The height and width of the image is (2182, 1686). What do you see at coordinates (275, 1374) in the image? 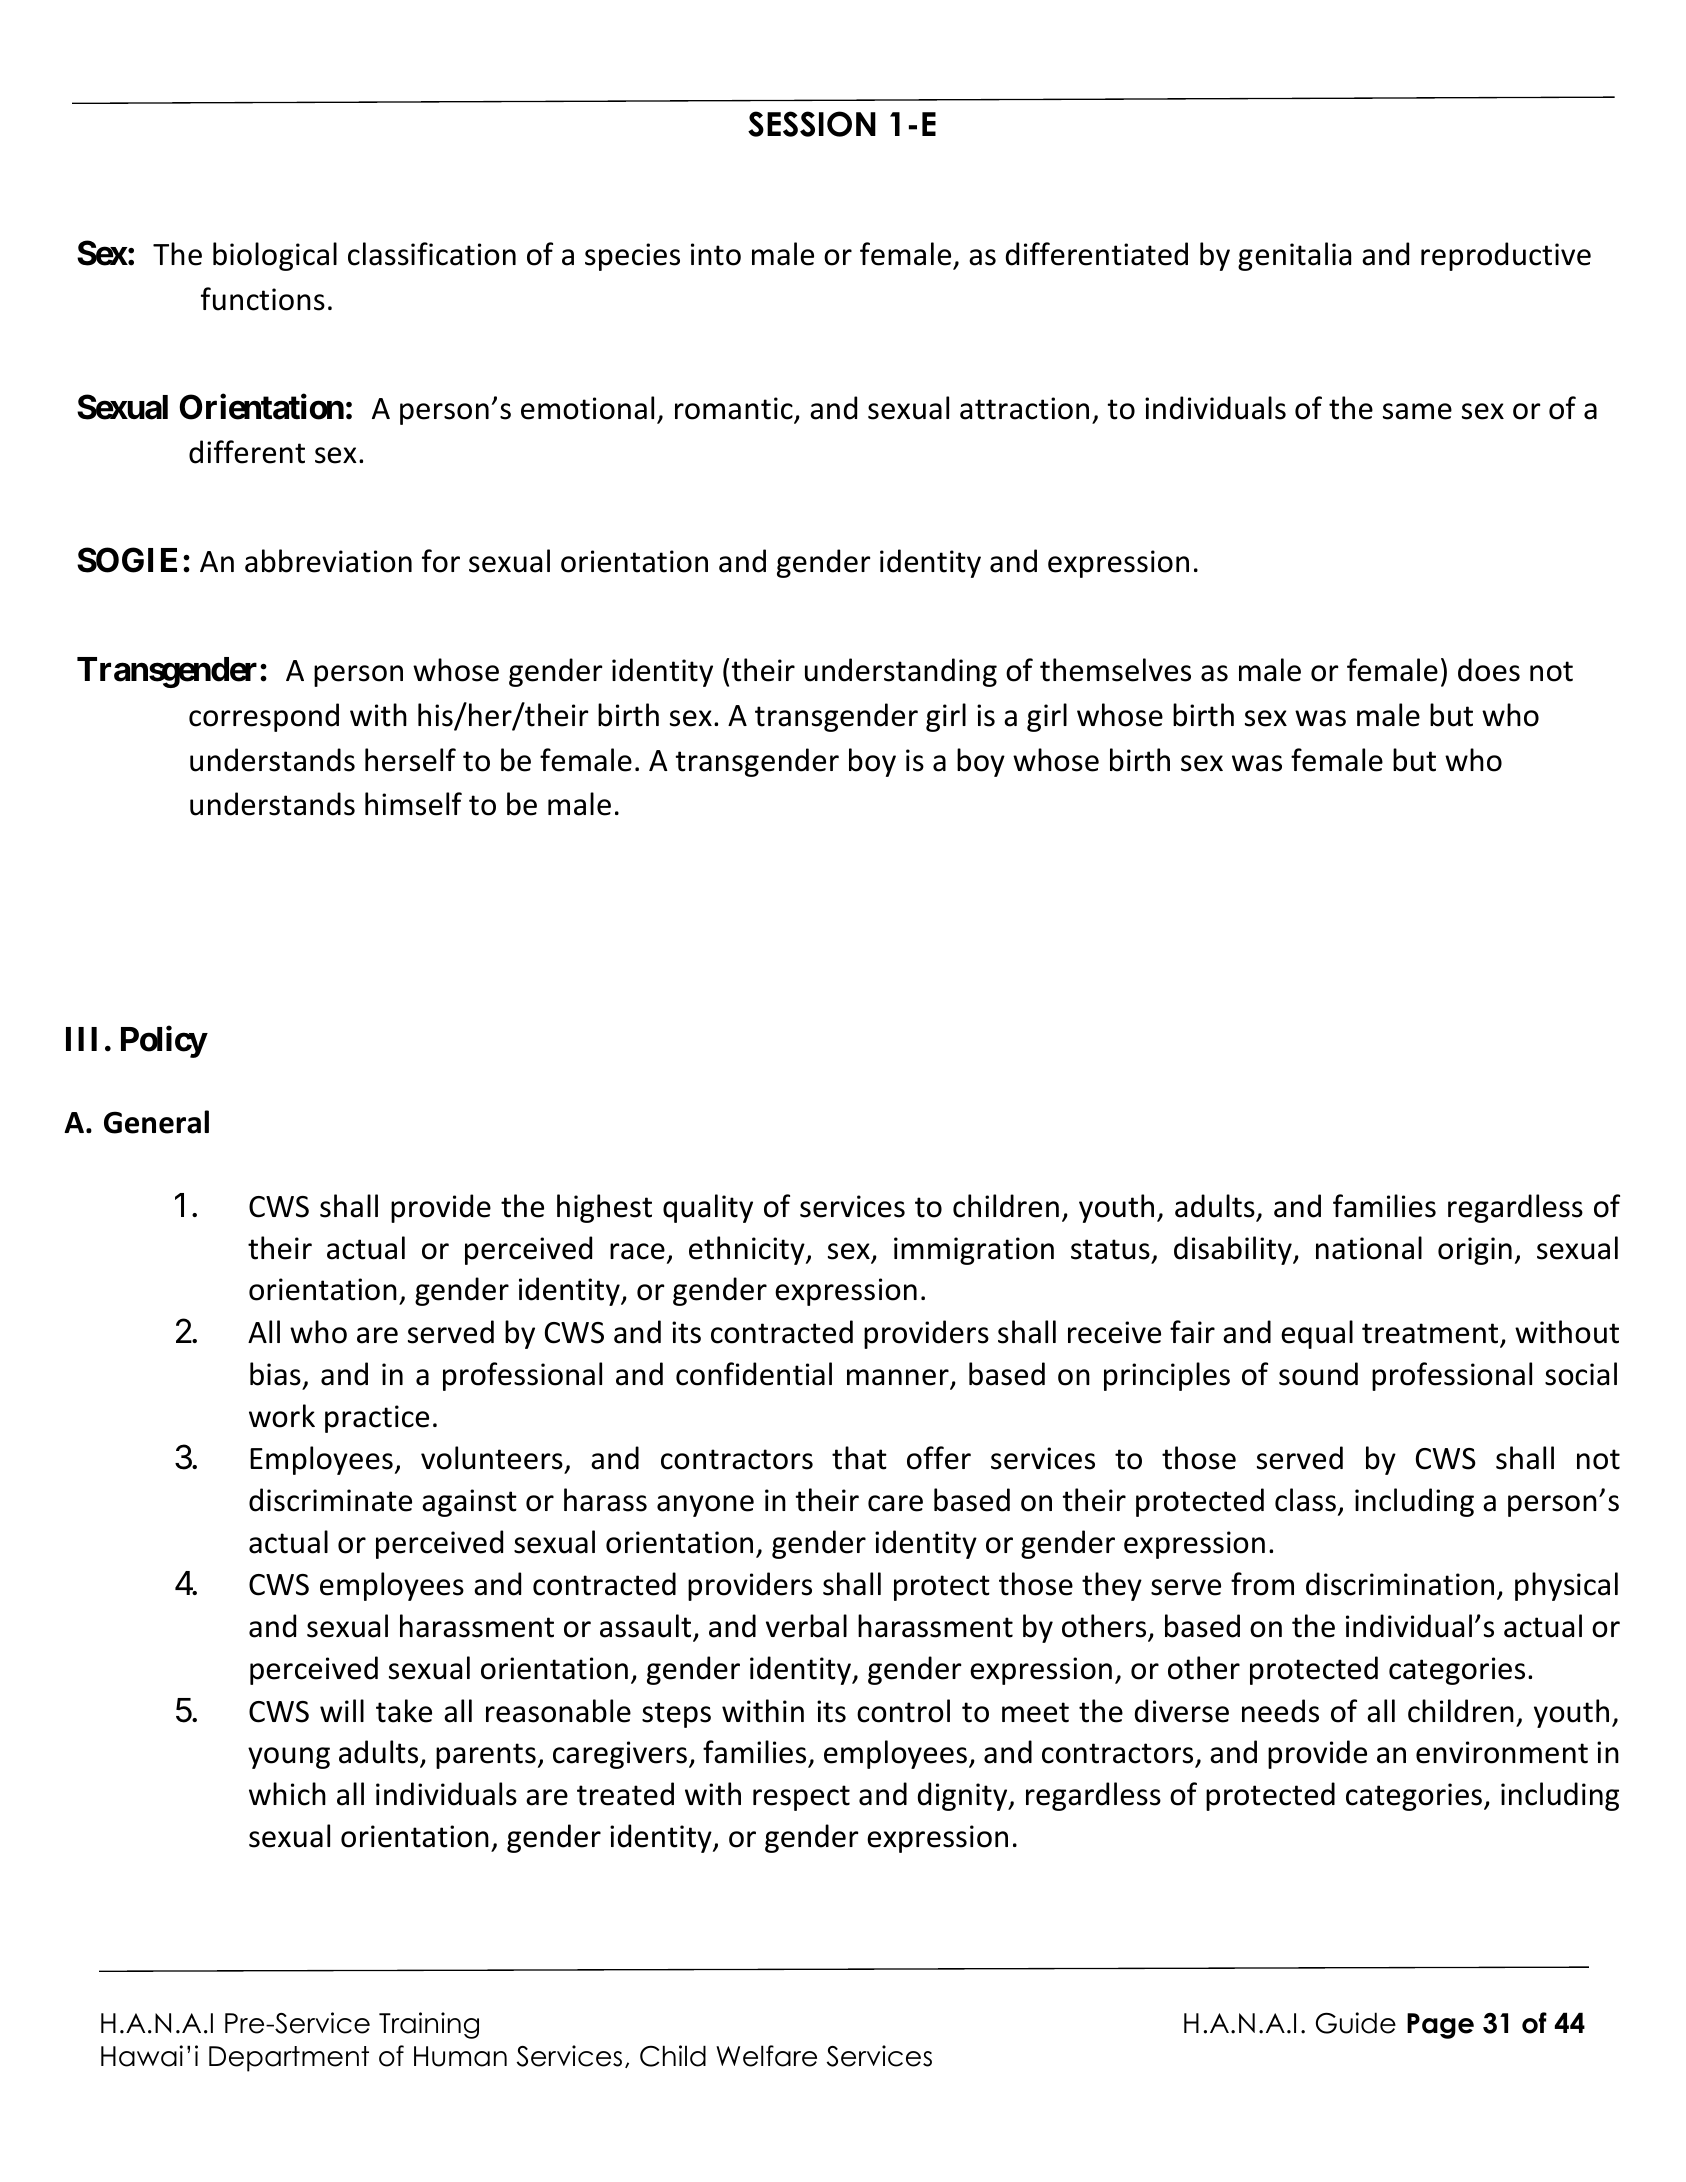
I see `bias` at bounding box center [275, 1374].
